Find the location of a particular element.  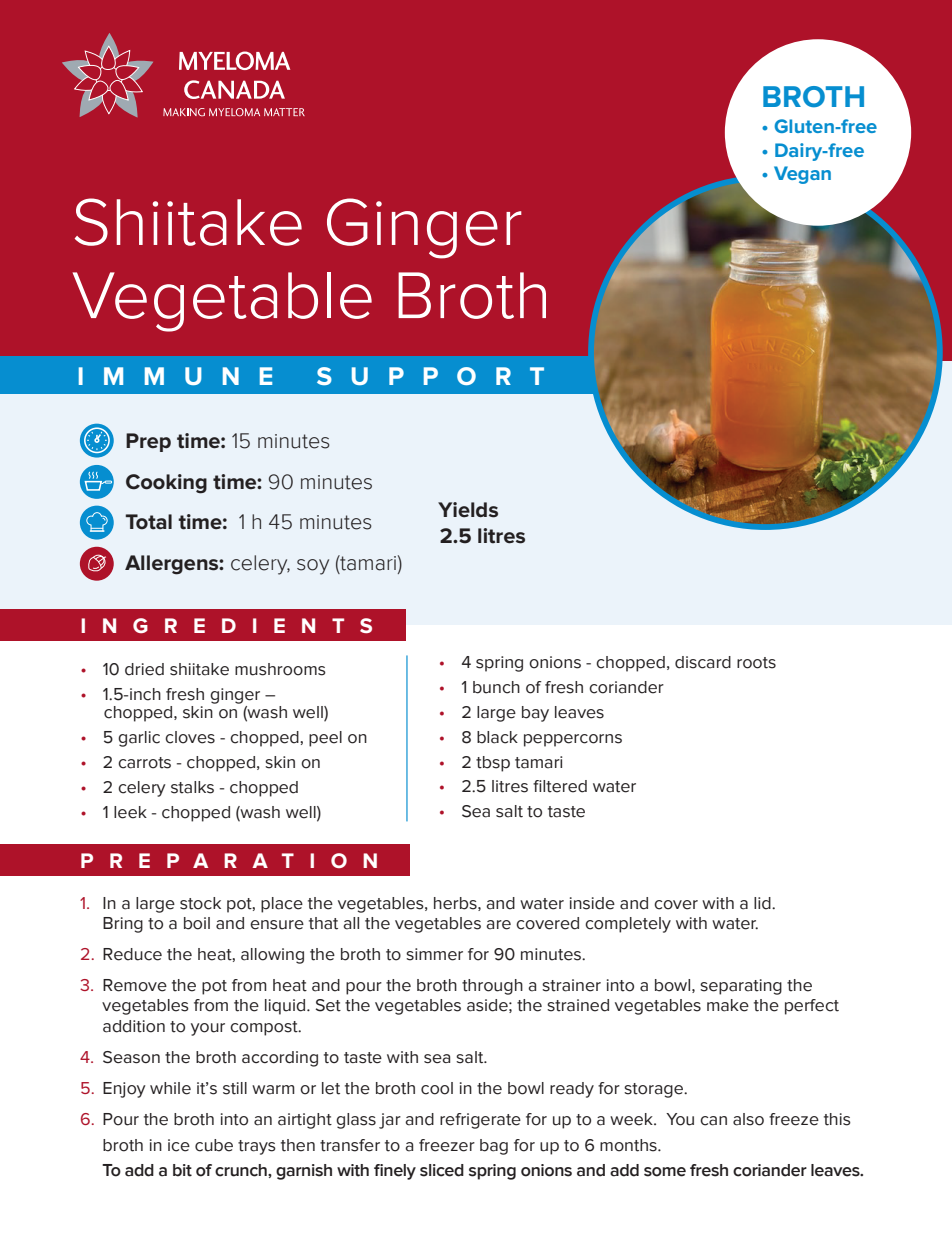

dried is located at coordinates (144, 669).
